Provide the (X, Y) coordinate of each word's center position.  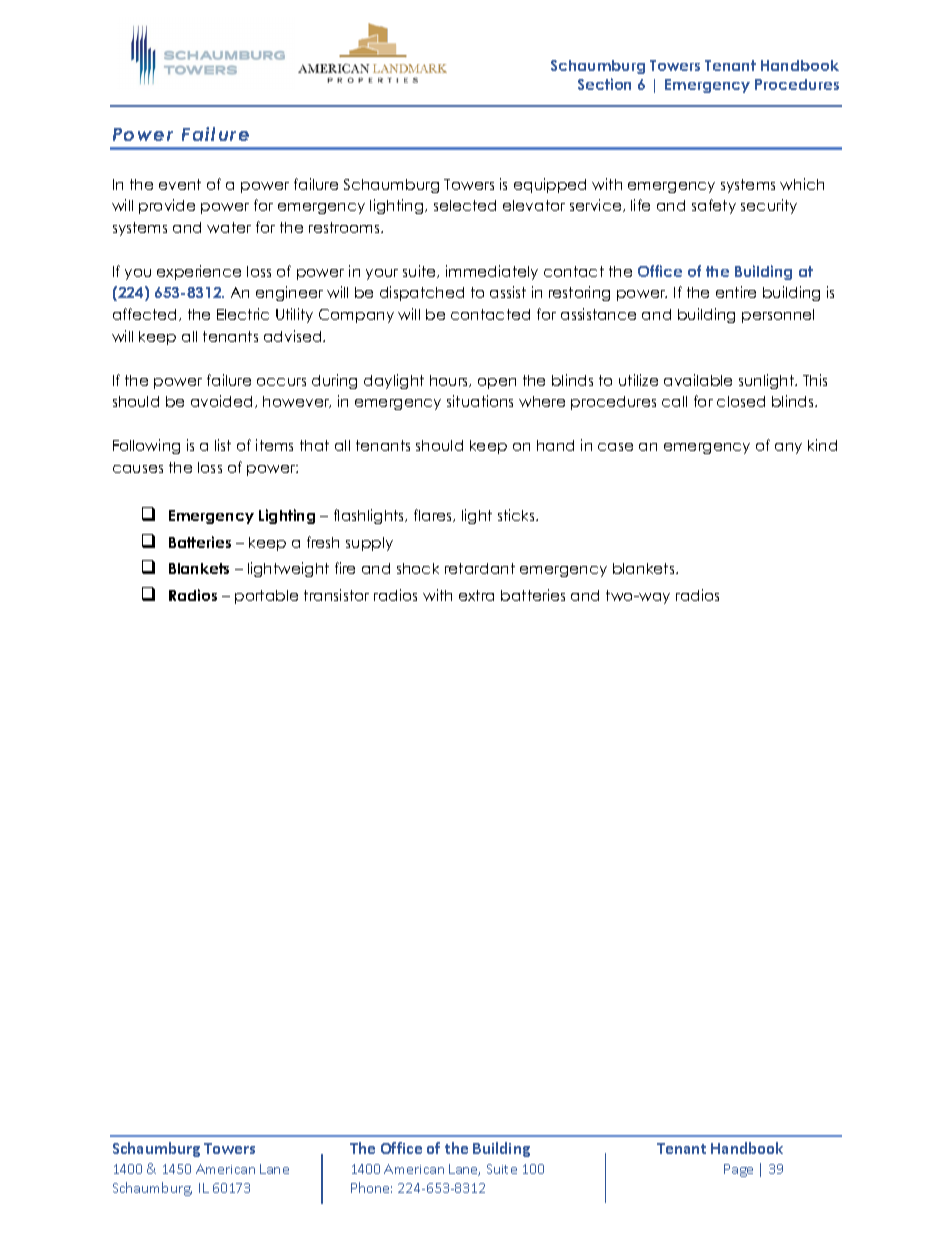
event (180, 184)
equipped (550, 185)
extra (476, 595)
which (802, 184)
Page (738, 1170)
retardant (480, 568)
